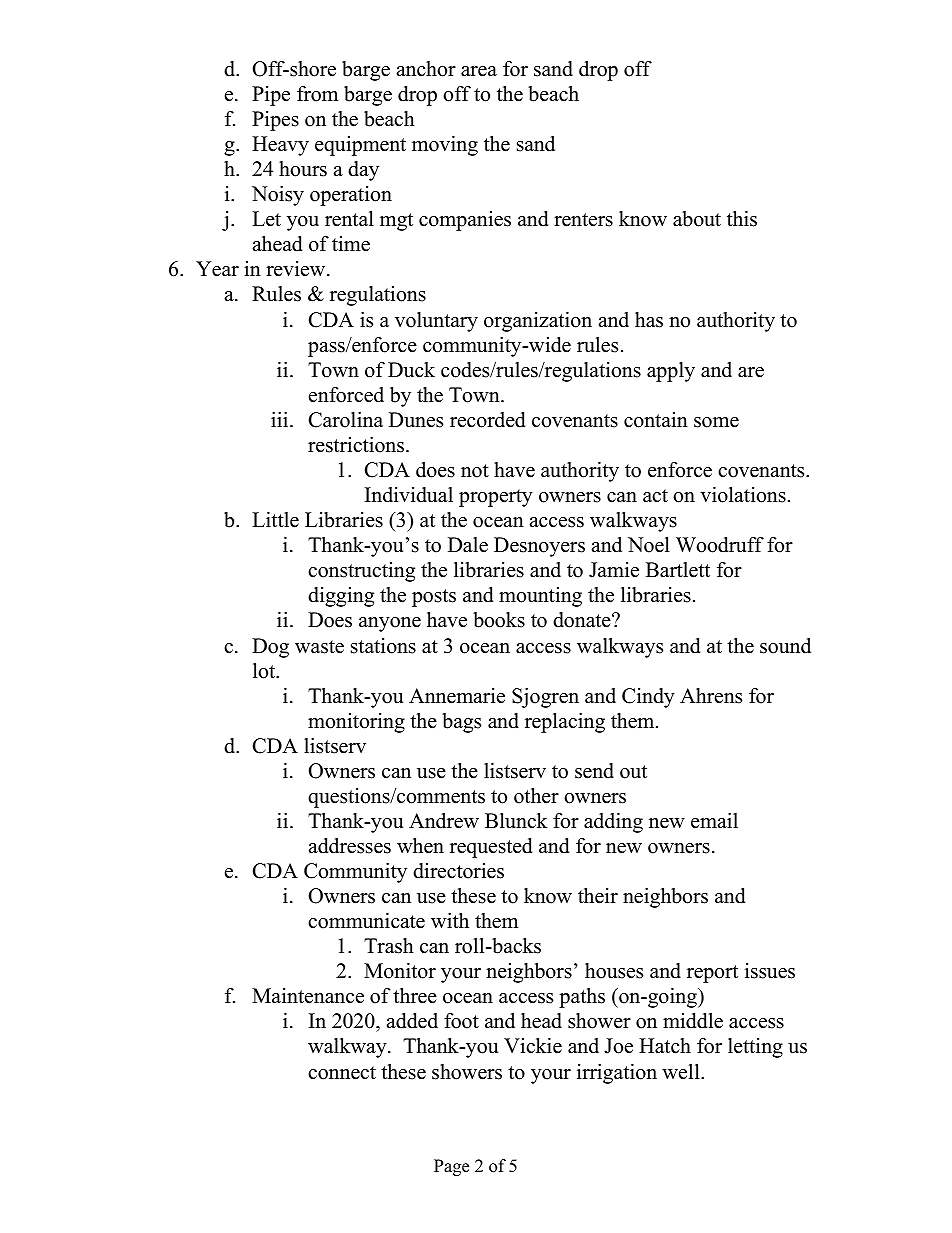  I want to click on organization, so click(538, 322).
